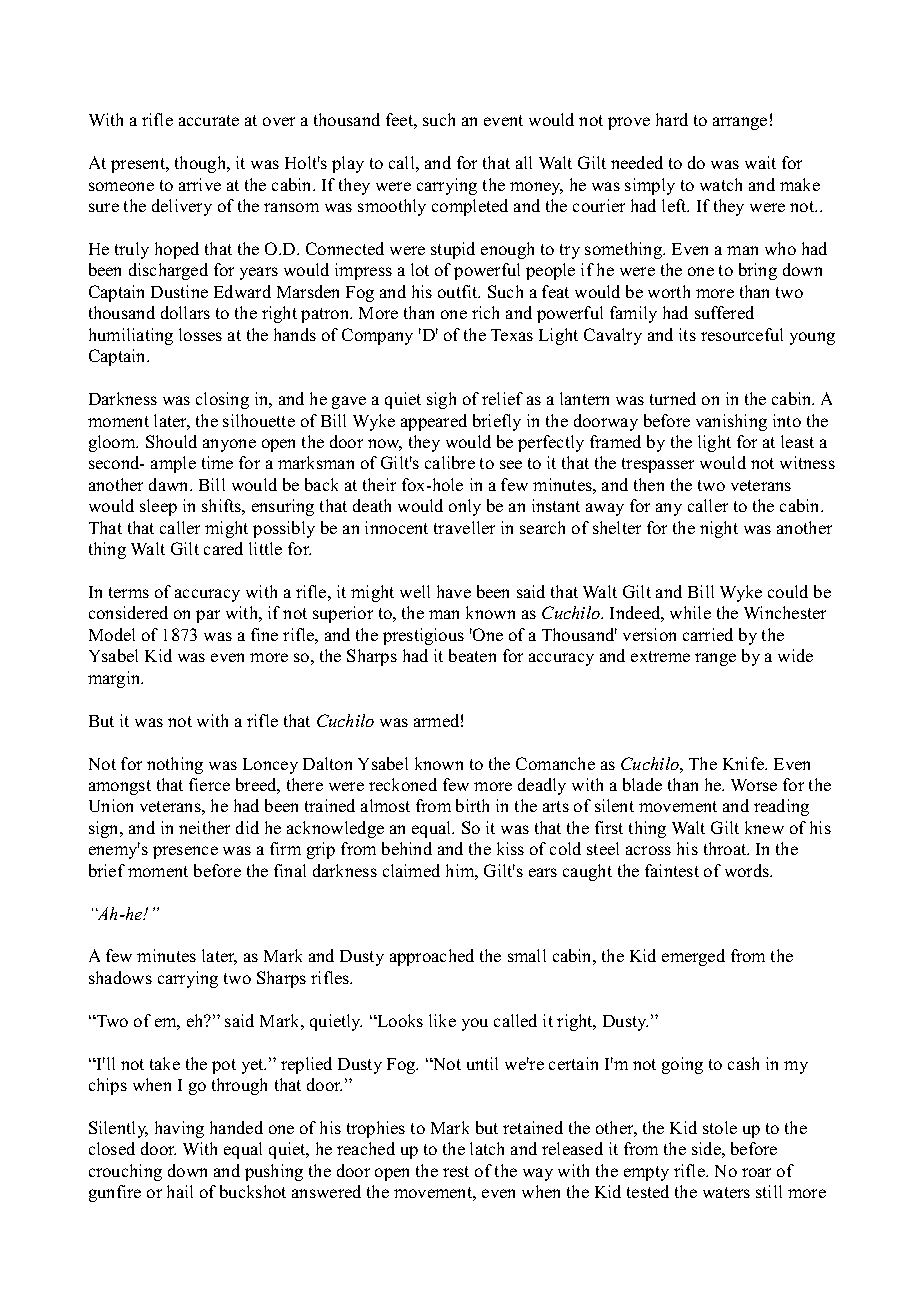  I want to click on claimed, so click(411, 870).
